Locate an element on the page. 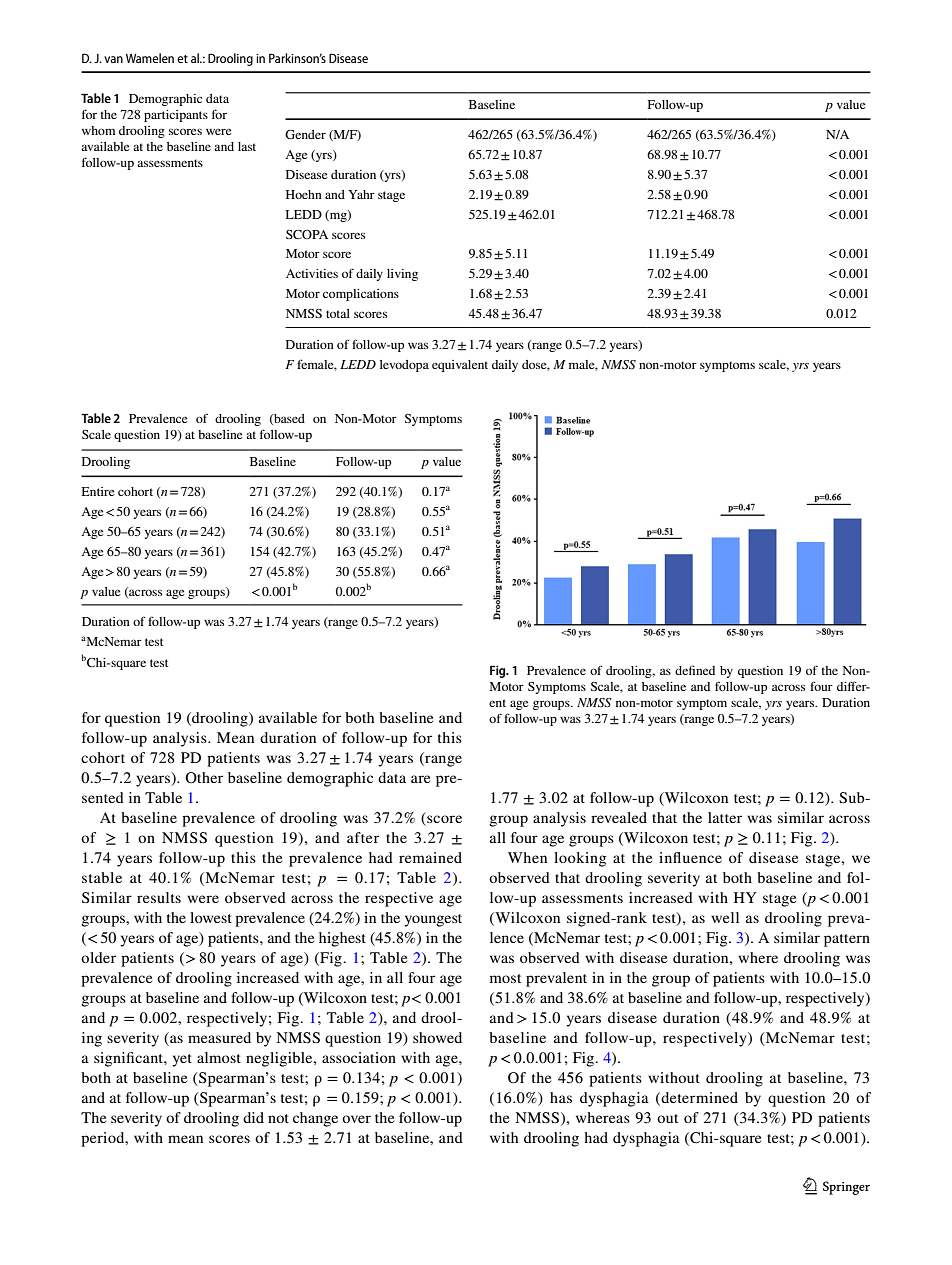  Gender is located at coordinates (305, 134).
